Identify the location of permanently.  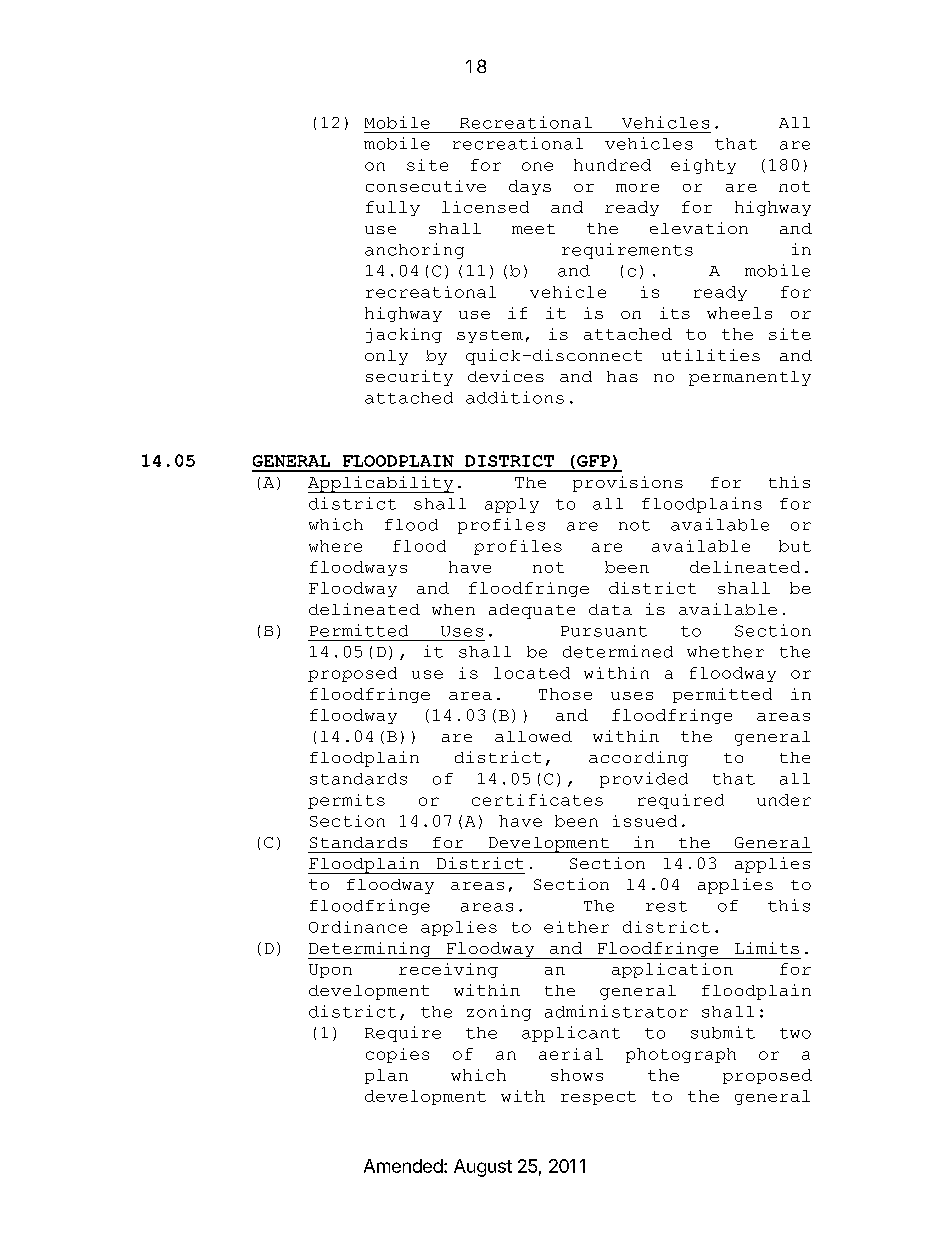
(750, 378).
